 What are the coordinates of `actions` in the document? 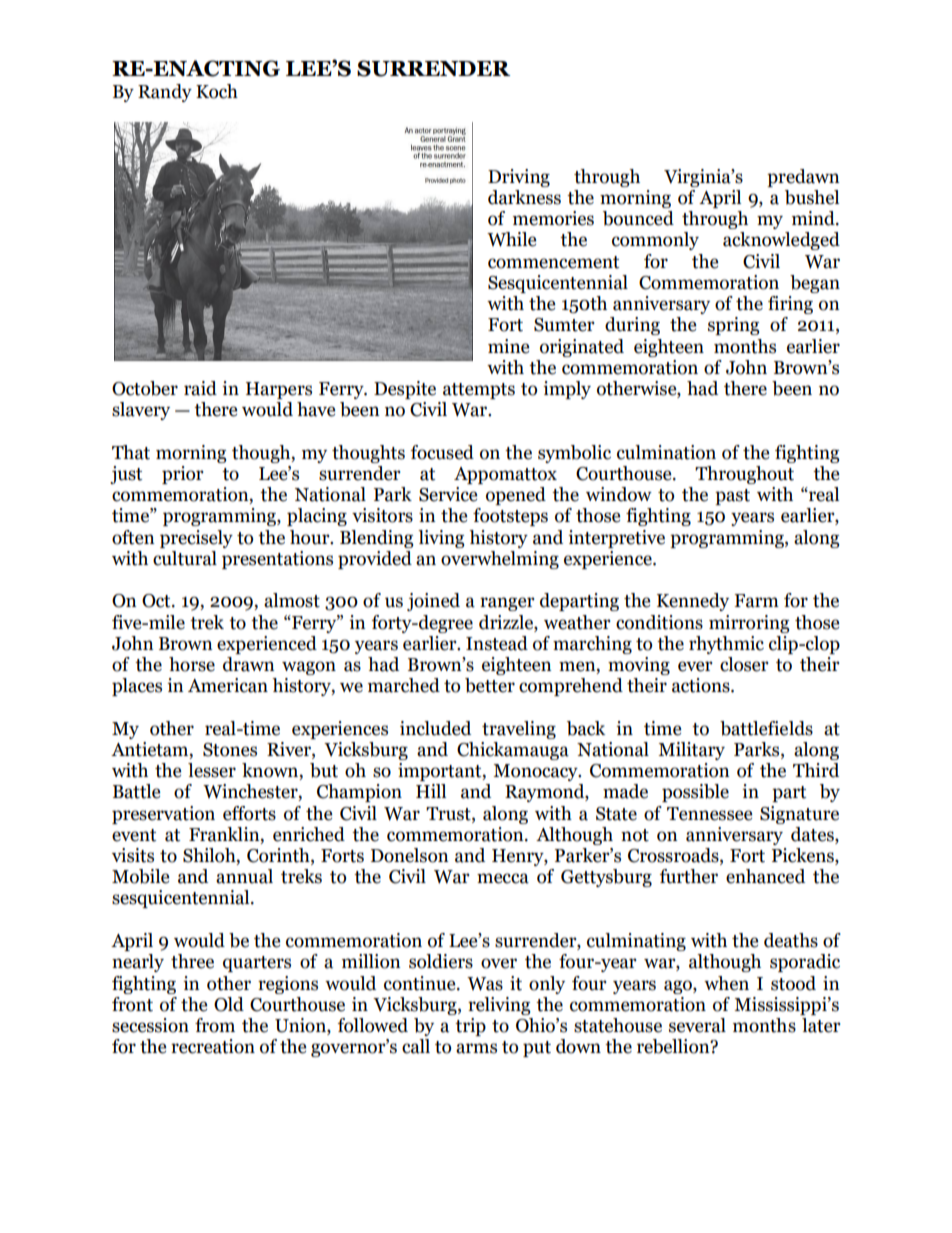 It's located at (702, 685).
